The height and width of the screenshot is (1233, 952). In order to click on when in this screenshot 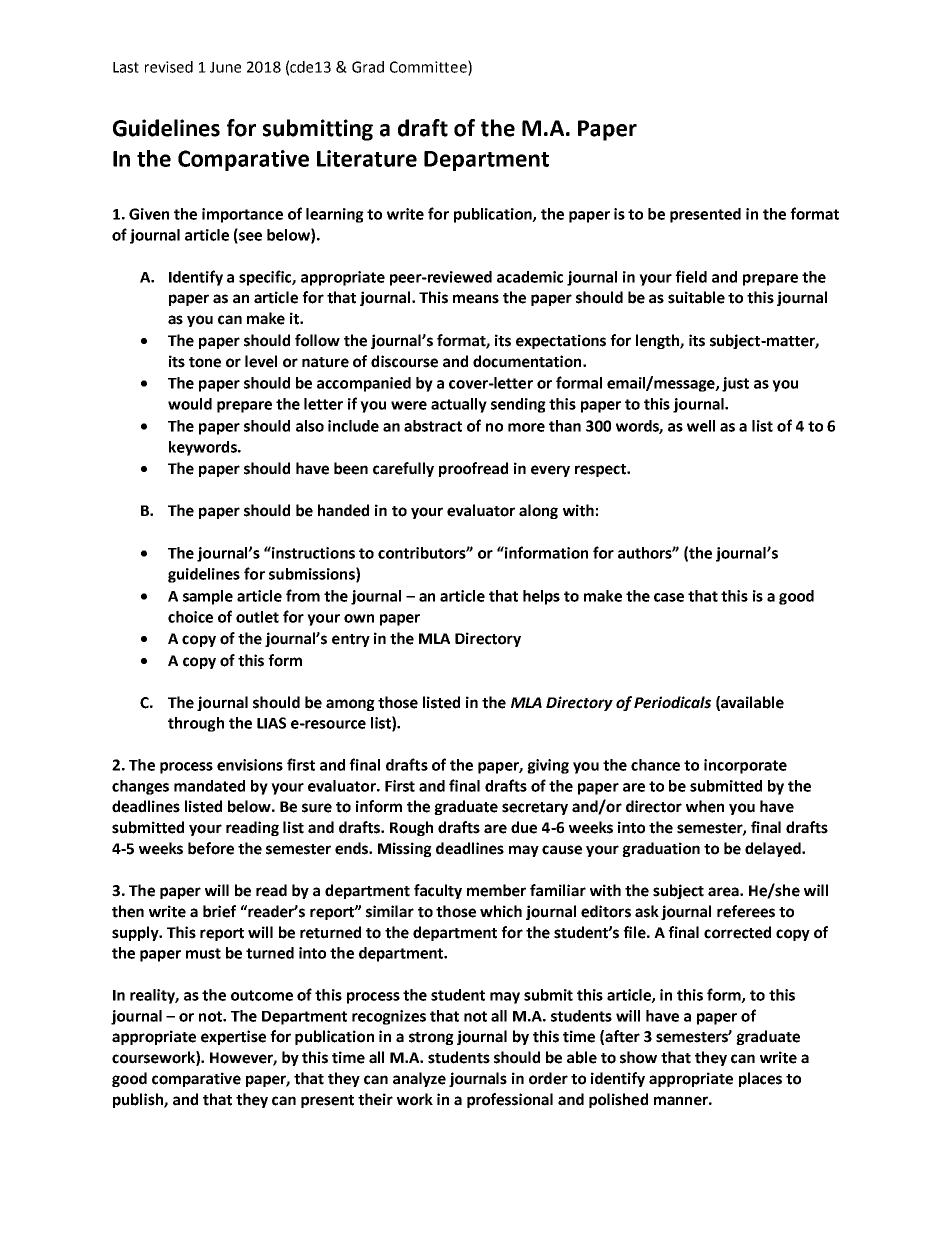, I will do `click(705, 806)`.
